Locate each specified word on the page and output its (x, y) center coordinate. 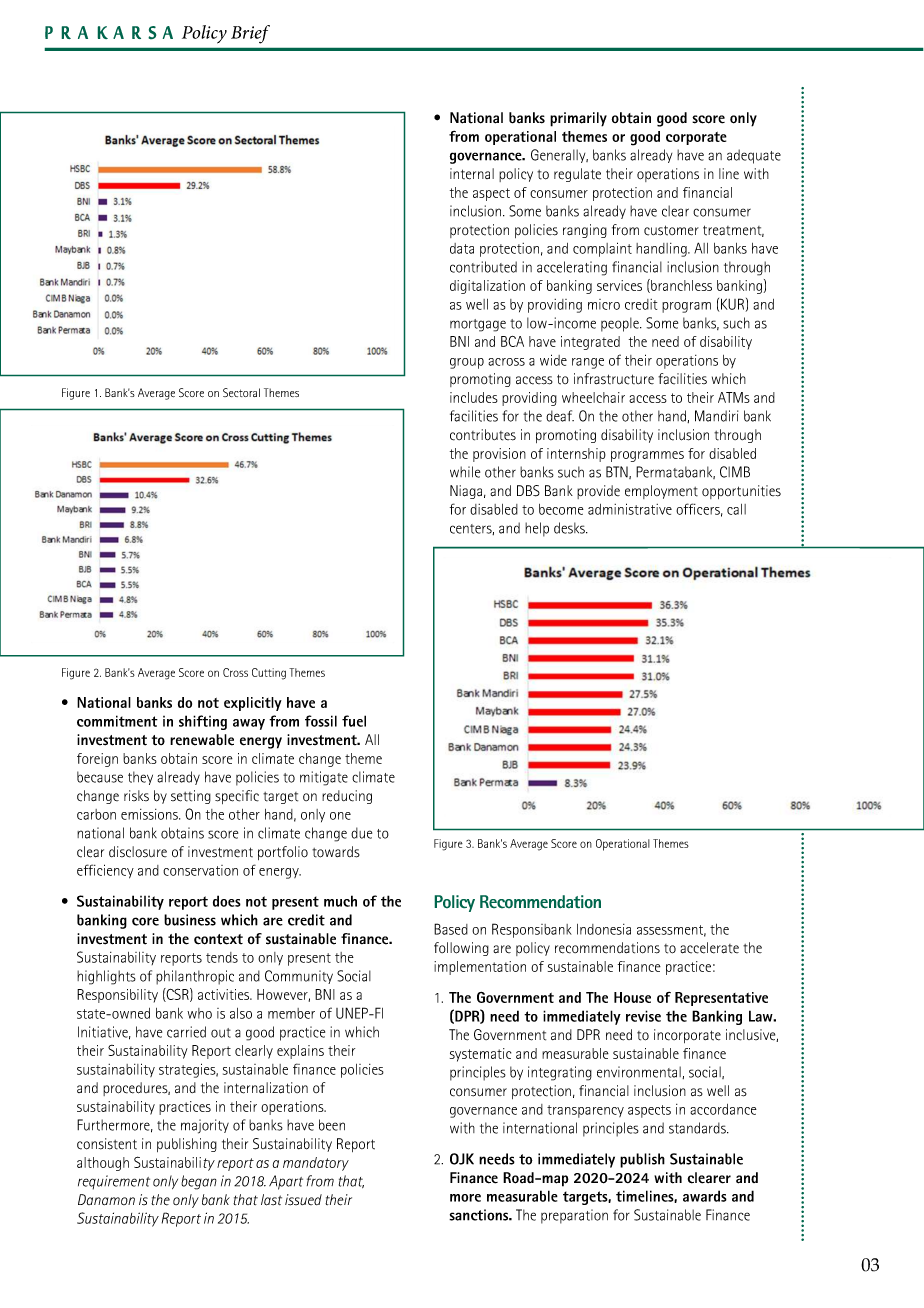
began (199, 1182)
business (190, 920)
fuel (354, 721)
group (467, 363)
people (621, 324)
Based (451, 929)
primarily (578, 119)
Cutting (269, 674)
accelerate (709, 948)
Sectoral (241, 392)
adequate (754, 156)
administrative (630, 509)
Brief (250, 34)
